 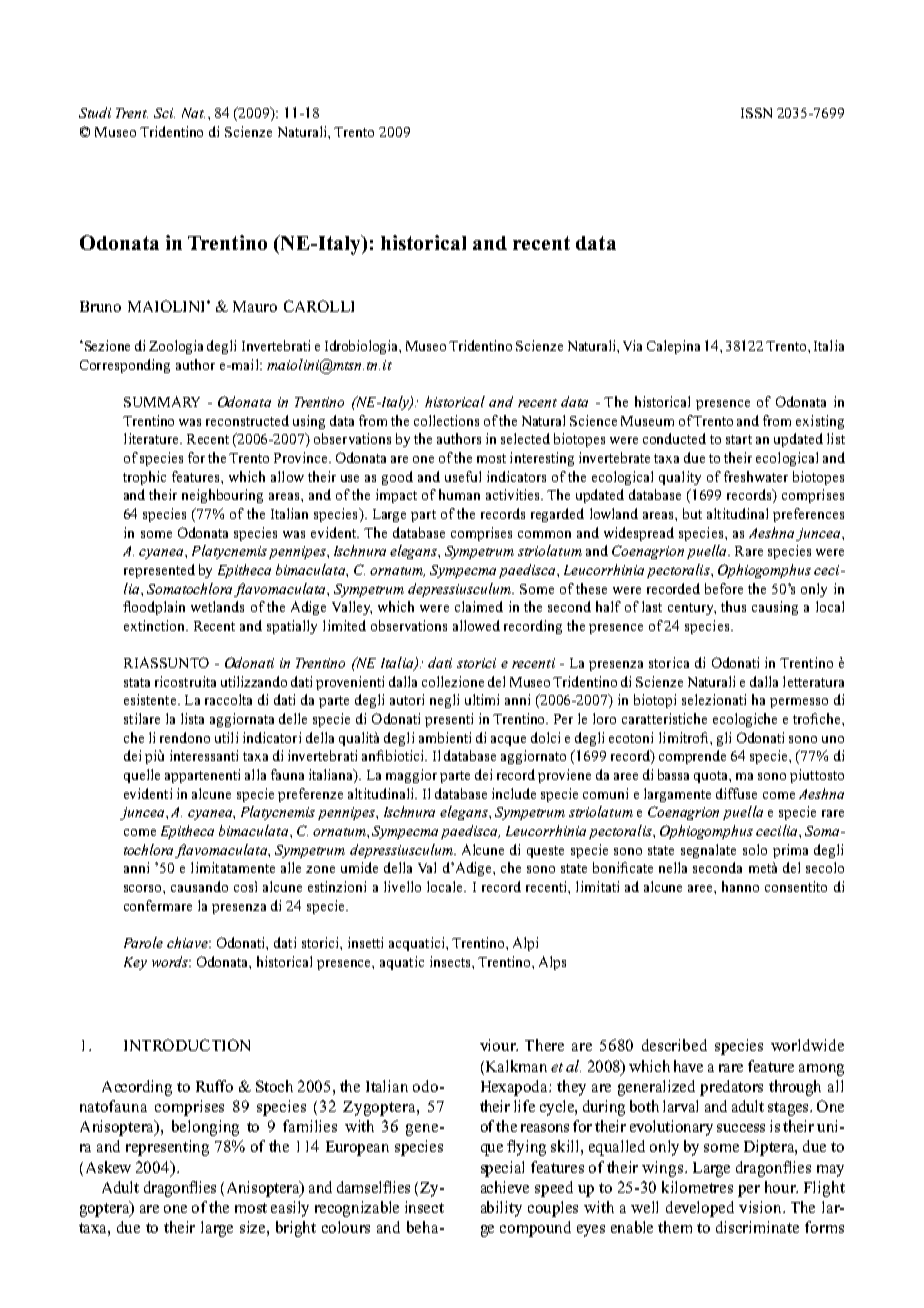 I want to click on hanno, so click(x=740, y=886).
